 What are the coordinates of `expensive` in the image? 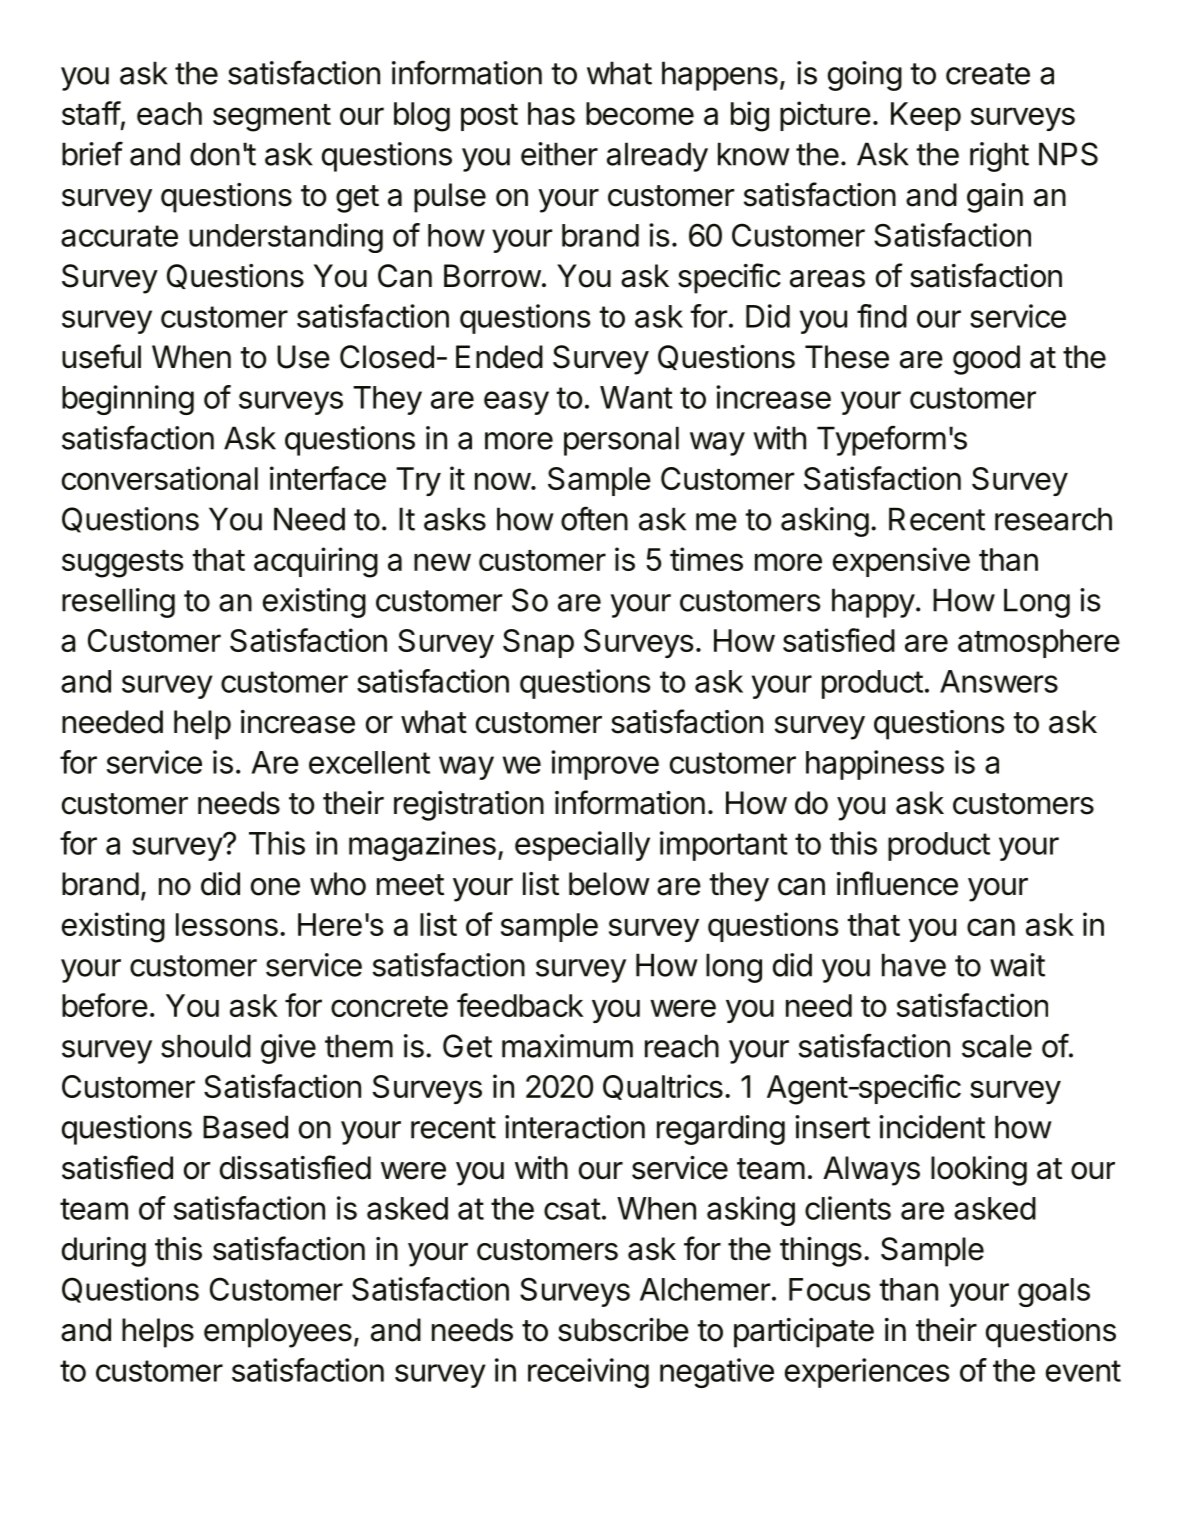 It's located at (901, 562).
